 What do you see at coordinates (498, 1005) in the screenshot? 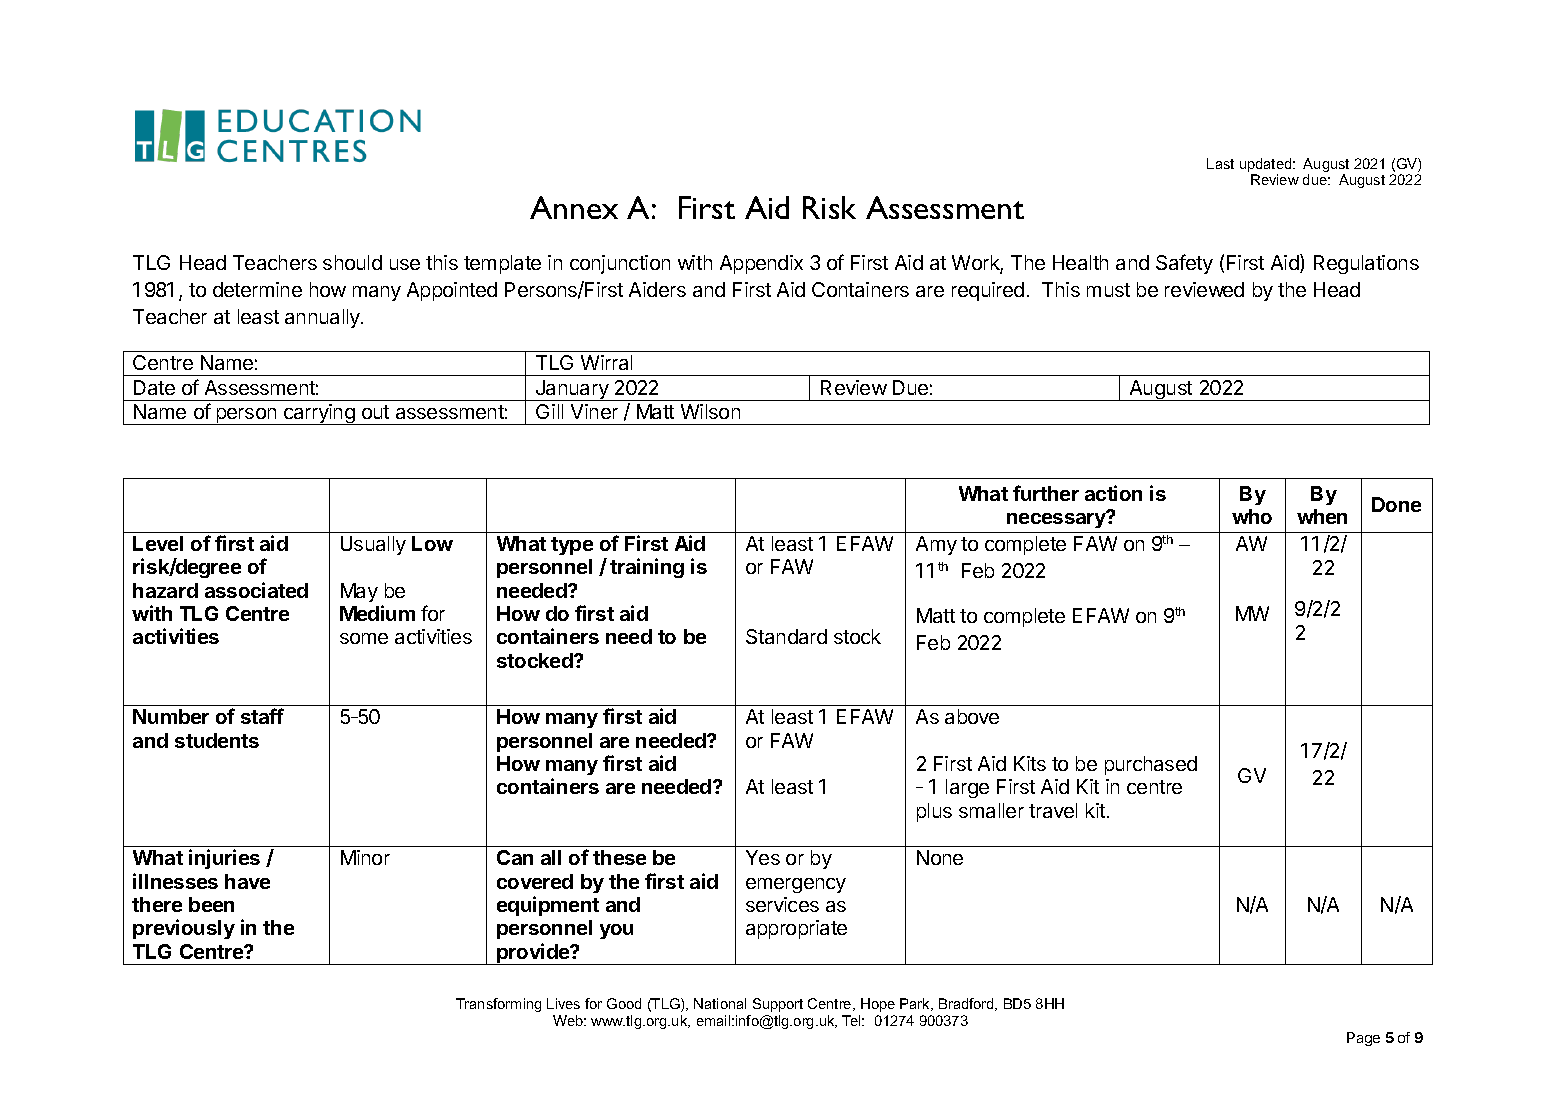
I see `Transforming` at bounding box center [498, 1005].
